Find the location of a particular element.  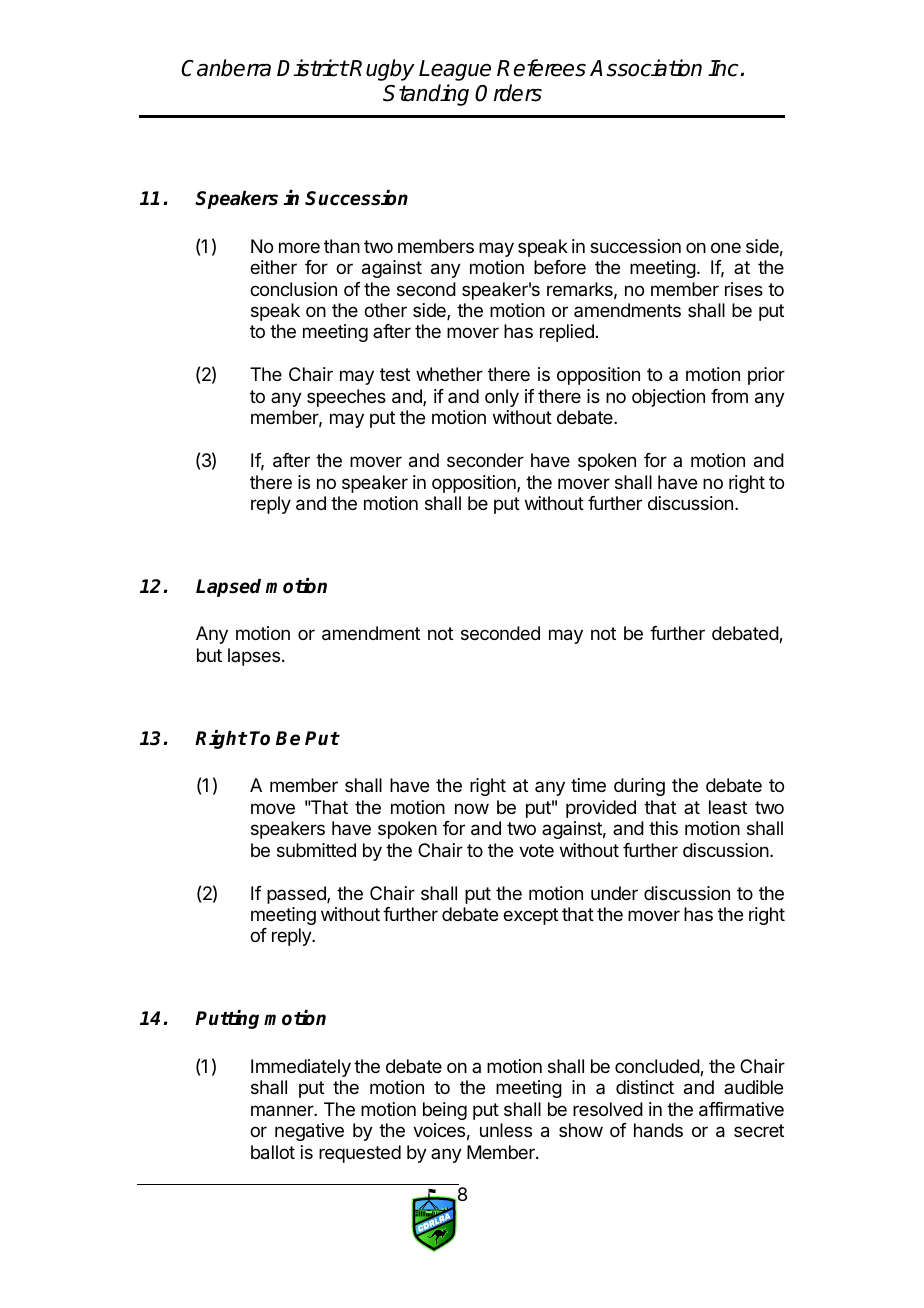

Association is located at coordinates (646, 68).
